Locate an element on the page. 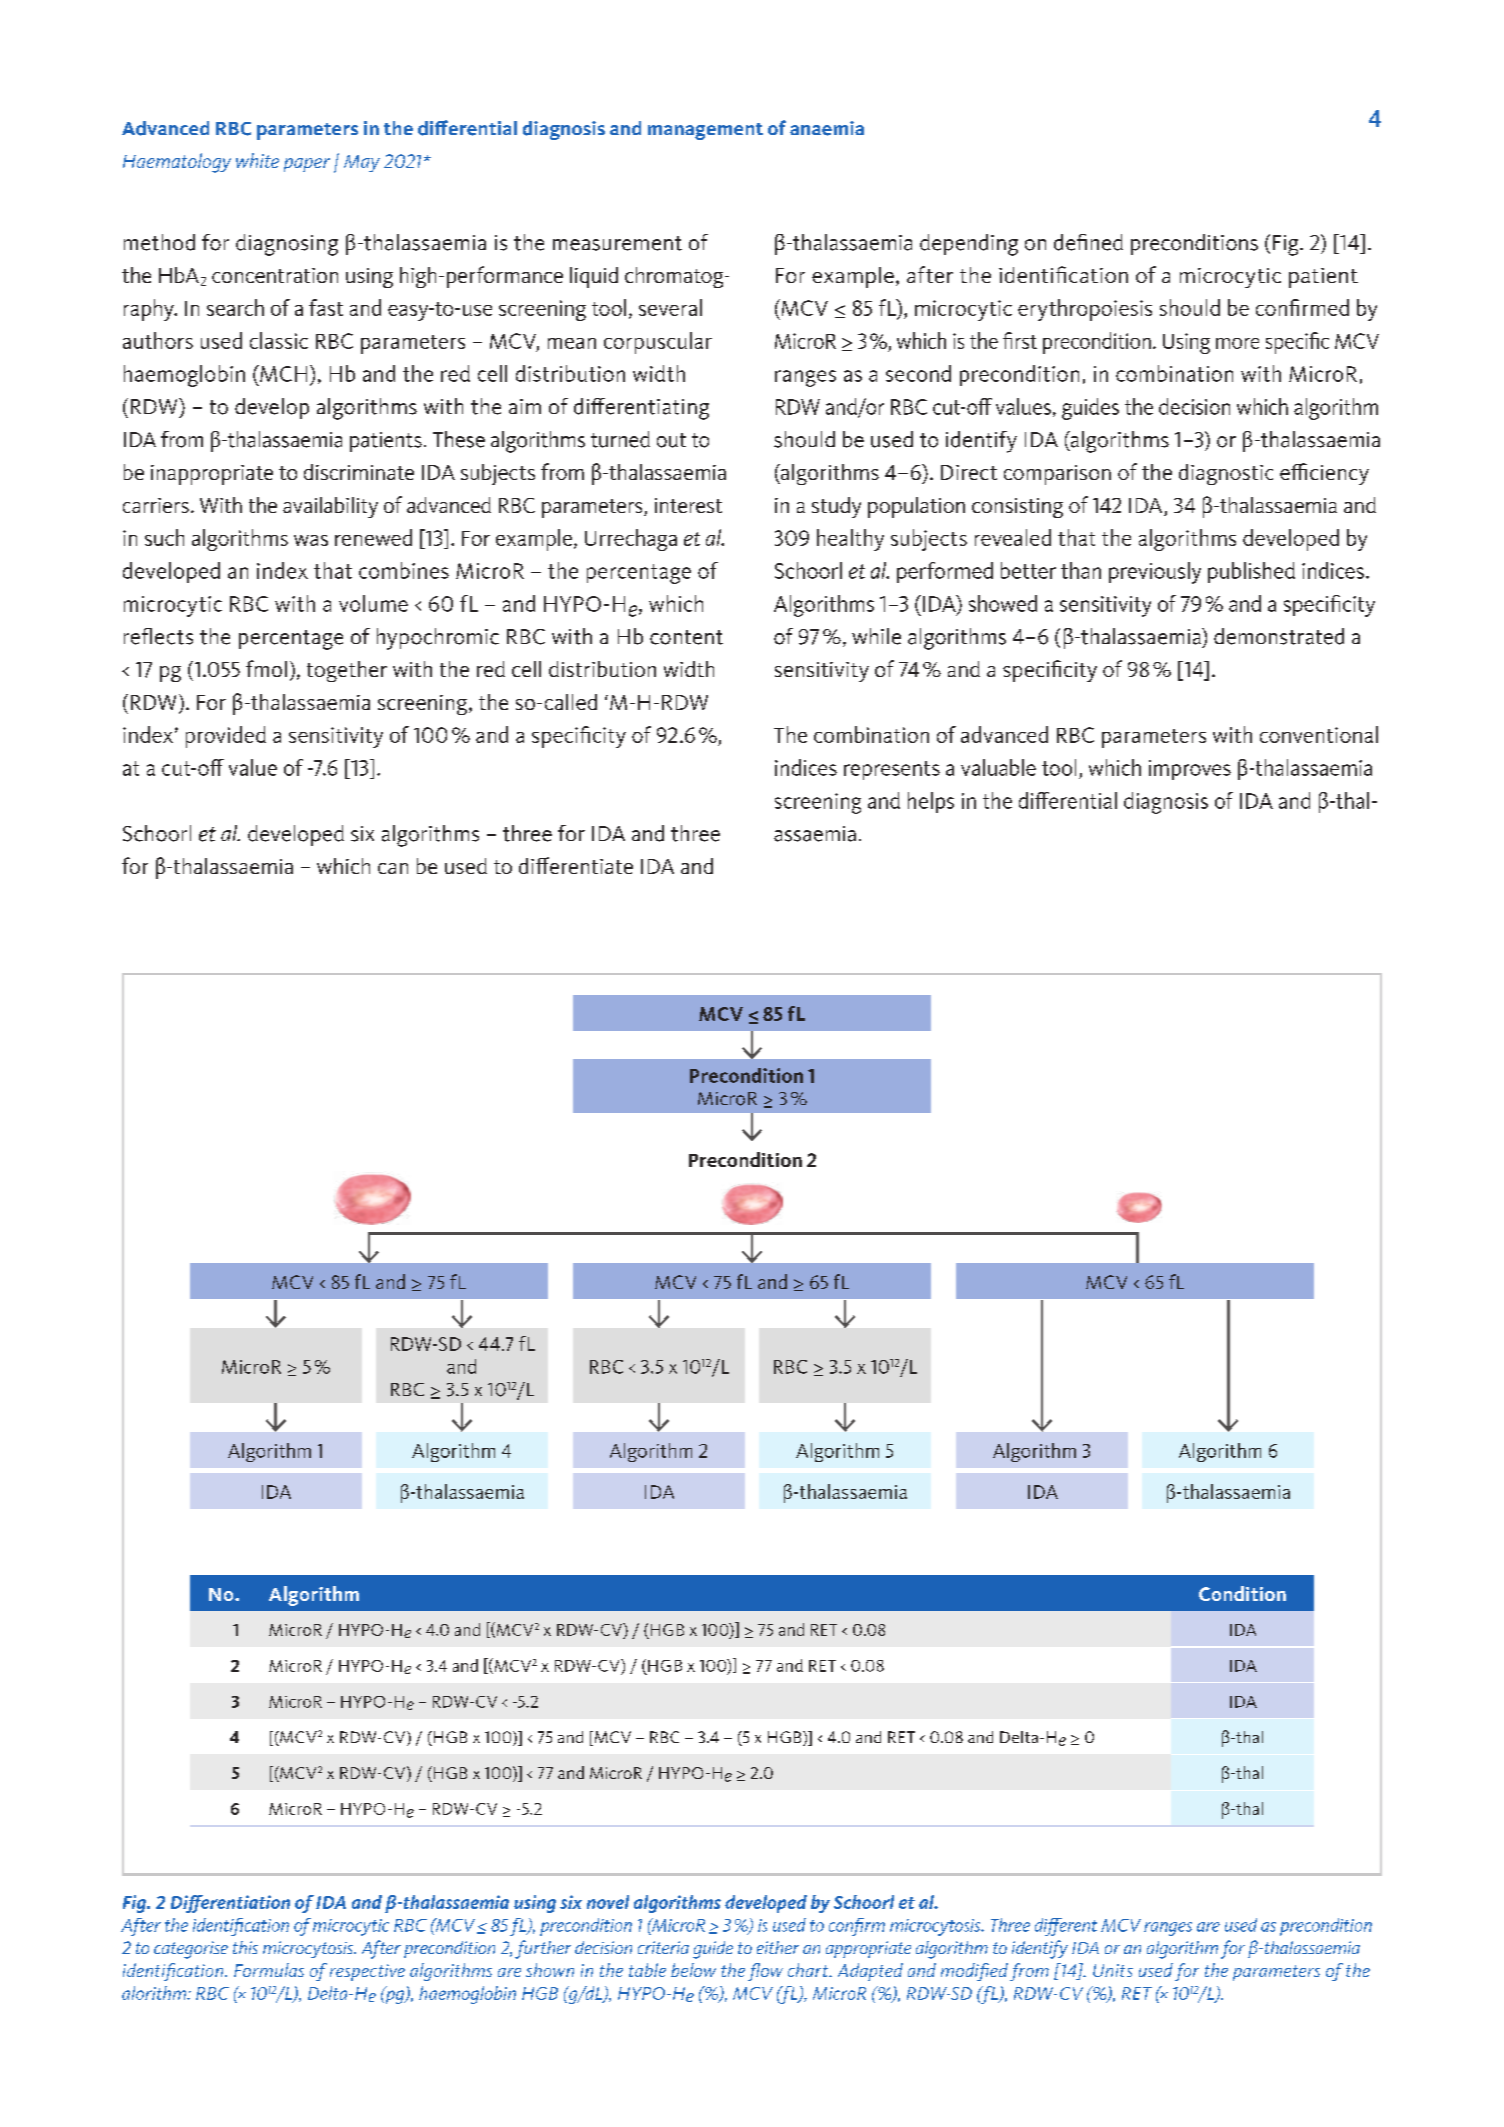 The height and width of the image is (2127, 1504). either is located at coordinates (778, 1947).
